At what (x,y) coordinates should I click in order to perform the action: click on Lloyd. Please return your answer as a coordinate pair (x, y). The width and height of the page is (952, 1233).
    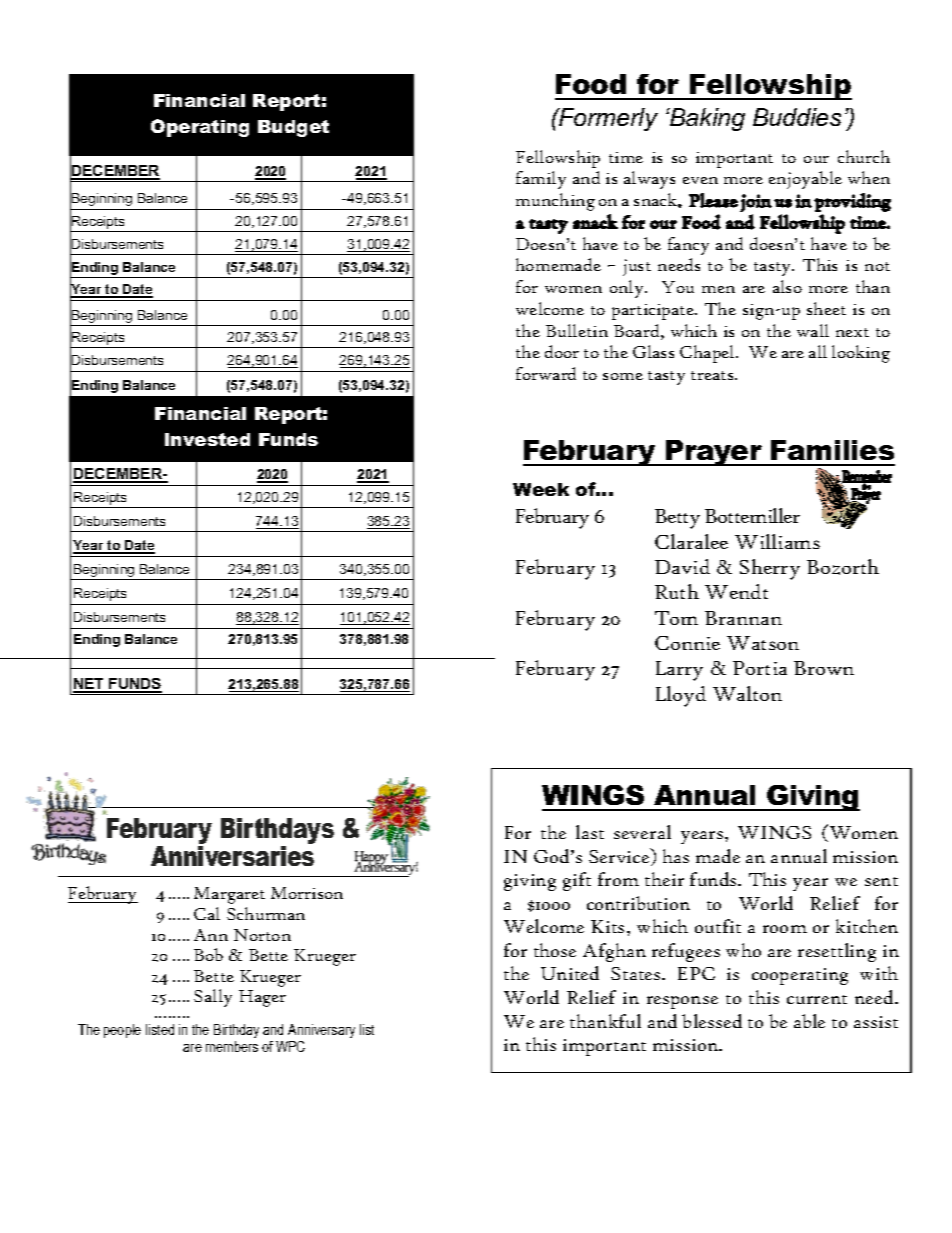
    Looking at the image, I should click on (681, 696).
